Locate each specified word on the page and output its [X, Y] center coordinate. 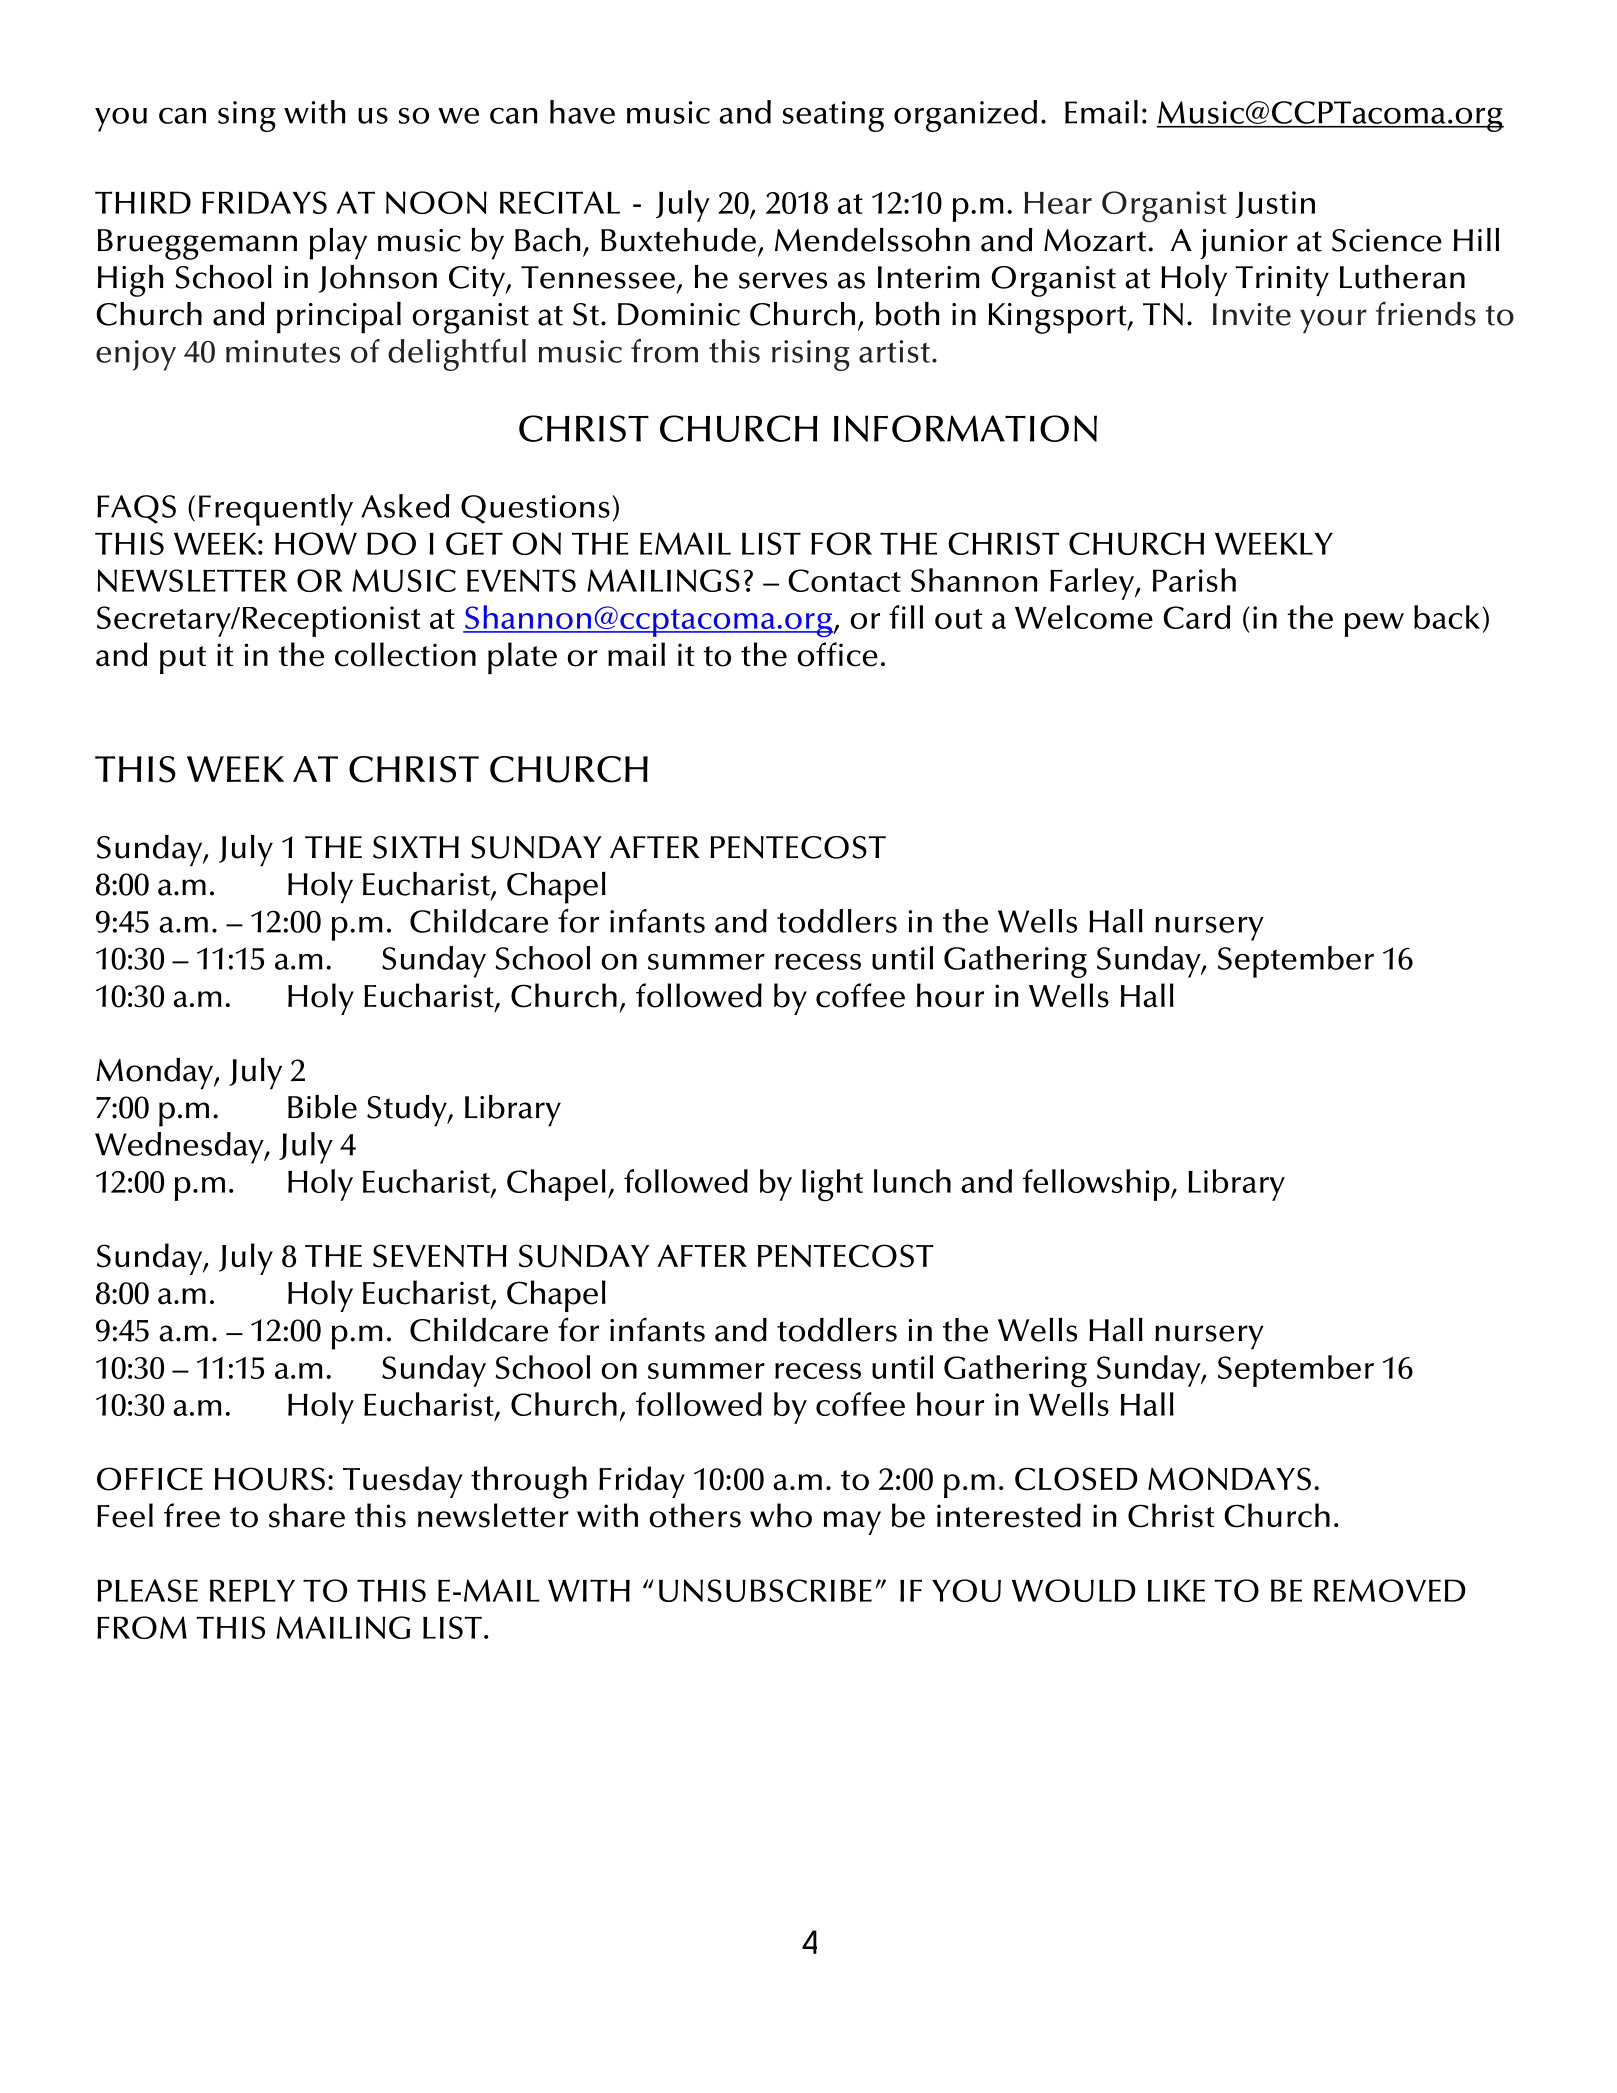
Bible [322, 1107]
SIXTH [416, 847]
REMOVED [1390, 1590]
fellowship [1097, 1185]
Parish [1194, 580]
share [307, 1515]
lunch [912, 1181]
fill [906, 617]
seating [833, 116]
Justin [1275, 204]
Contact [844, 580]
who [781, 1515]
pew [1374, 625]
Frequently [276, 510]
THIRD [143, 202]
